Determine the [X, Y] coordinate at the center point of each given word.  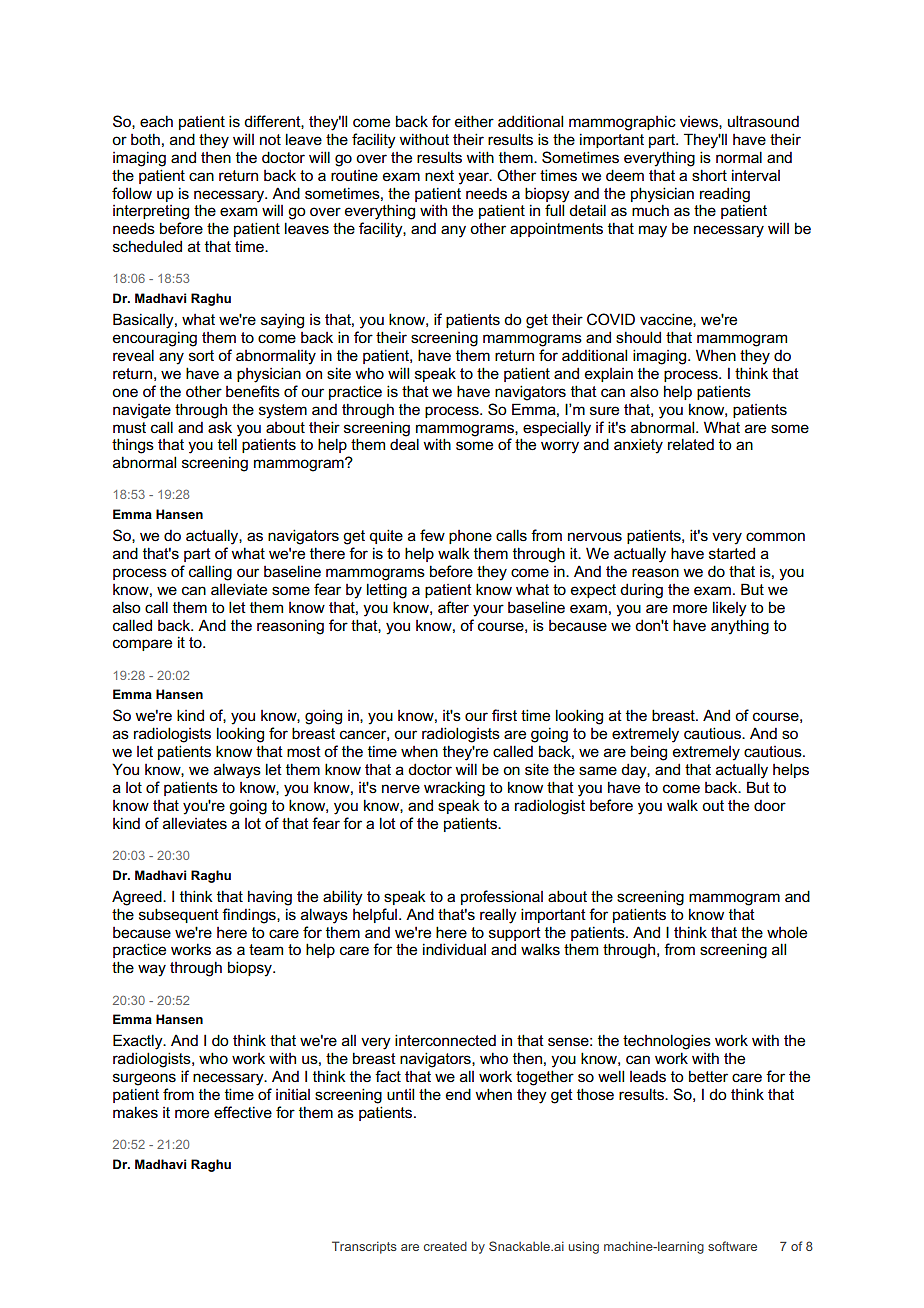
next [439, 175]
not [270, 139]
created [445, 1246]
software [732, 1246]
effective [243, 1112]
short [709, 175]
